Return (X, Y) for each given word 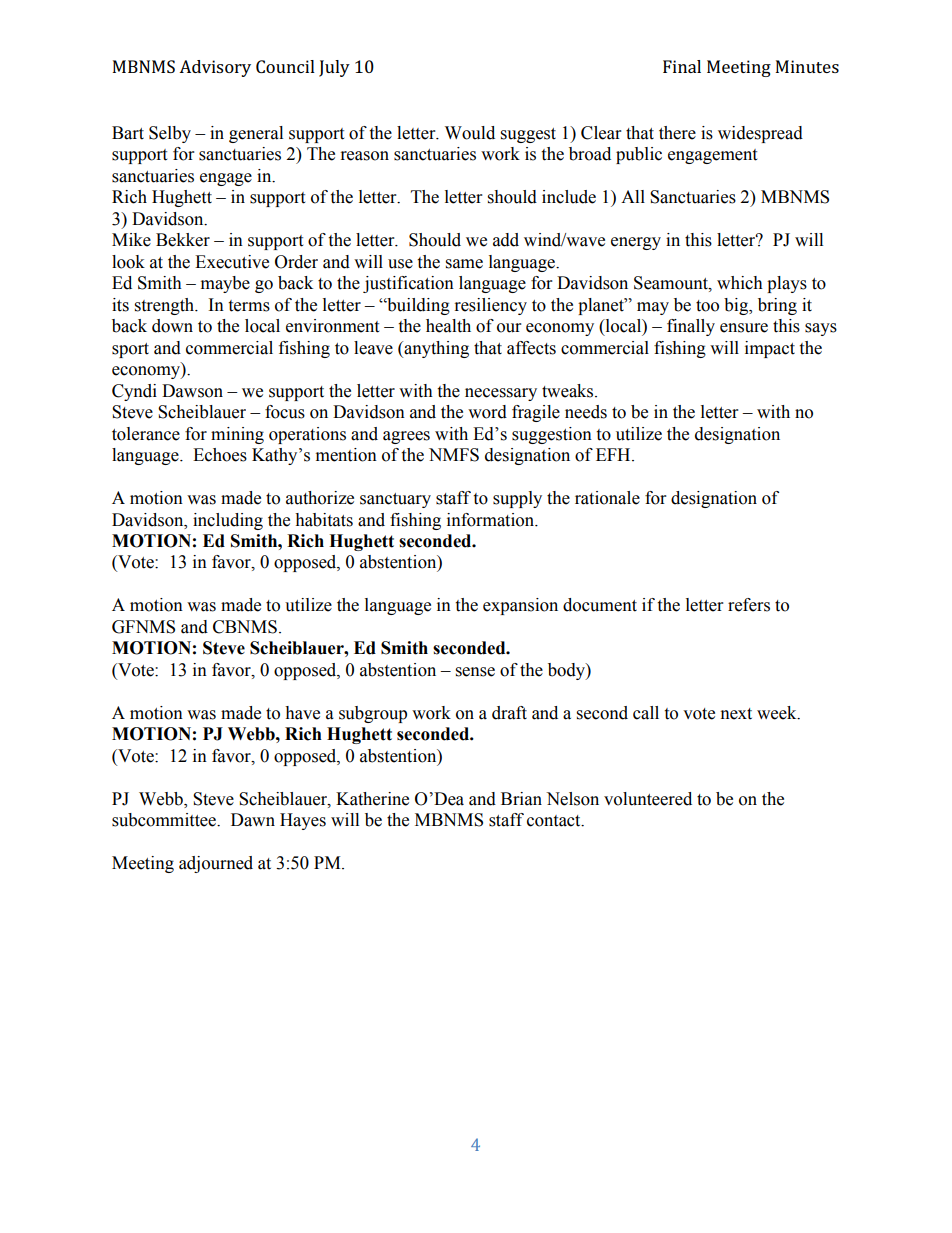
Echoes (220, 455)
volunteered (648, 799)
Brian (521, 799)
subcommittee (165, 820)
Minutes (807, 66)
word (487, 412)
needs (586, 412)
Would (470, 133)
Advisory (215, 68)
